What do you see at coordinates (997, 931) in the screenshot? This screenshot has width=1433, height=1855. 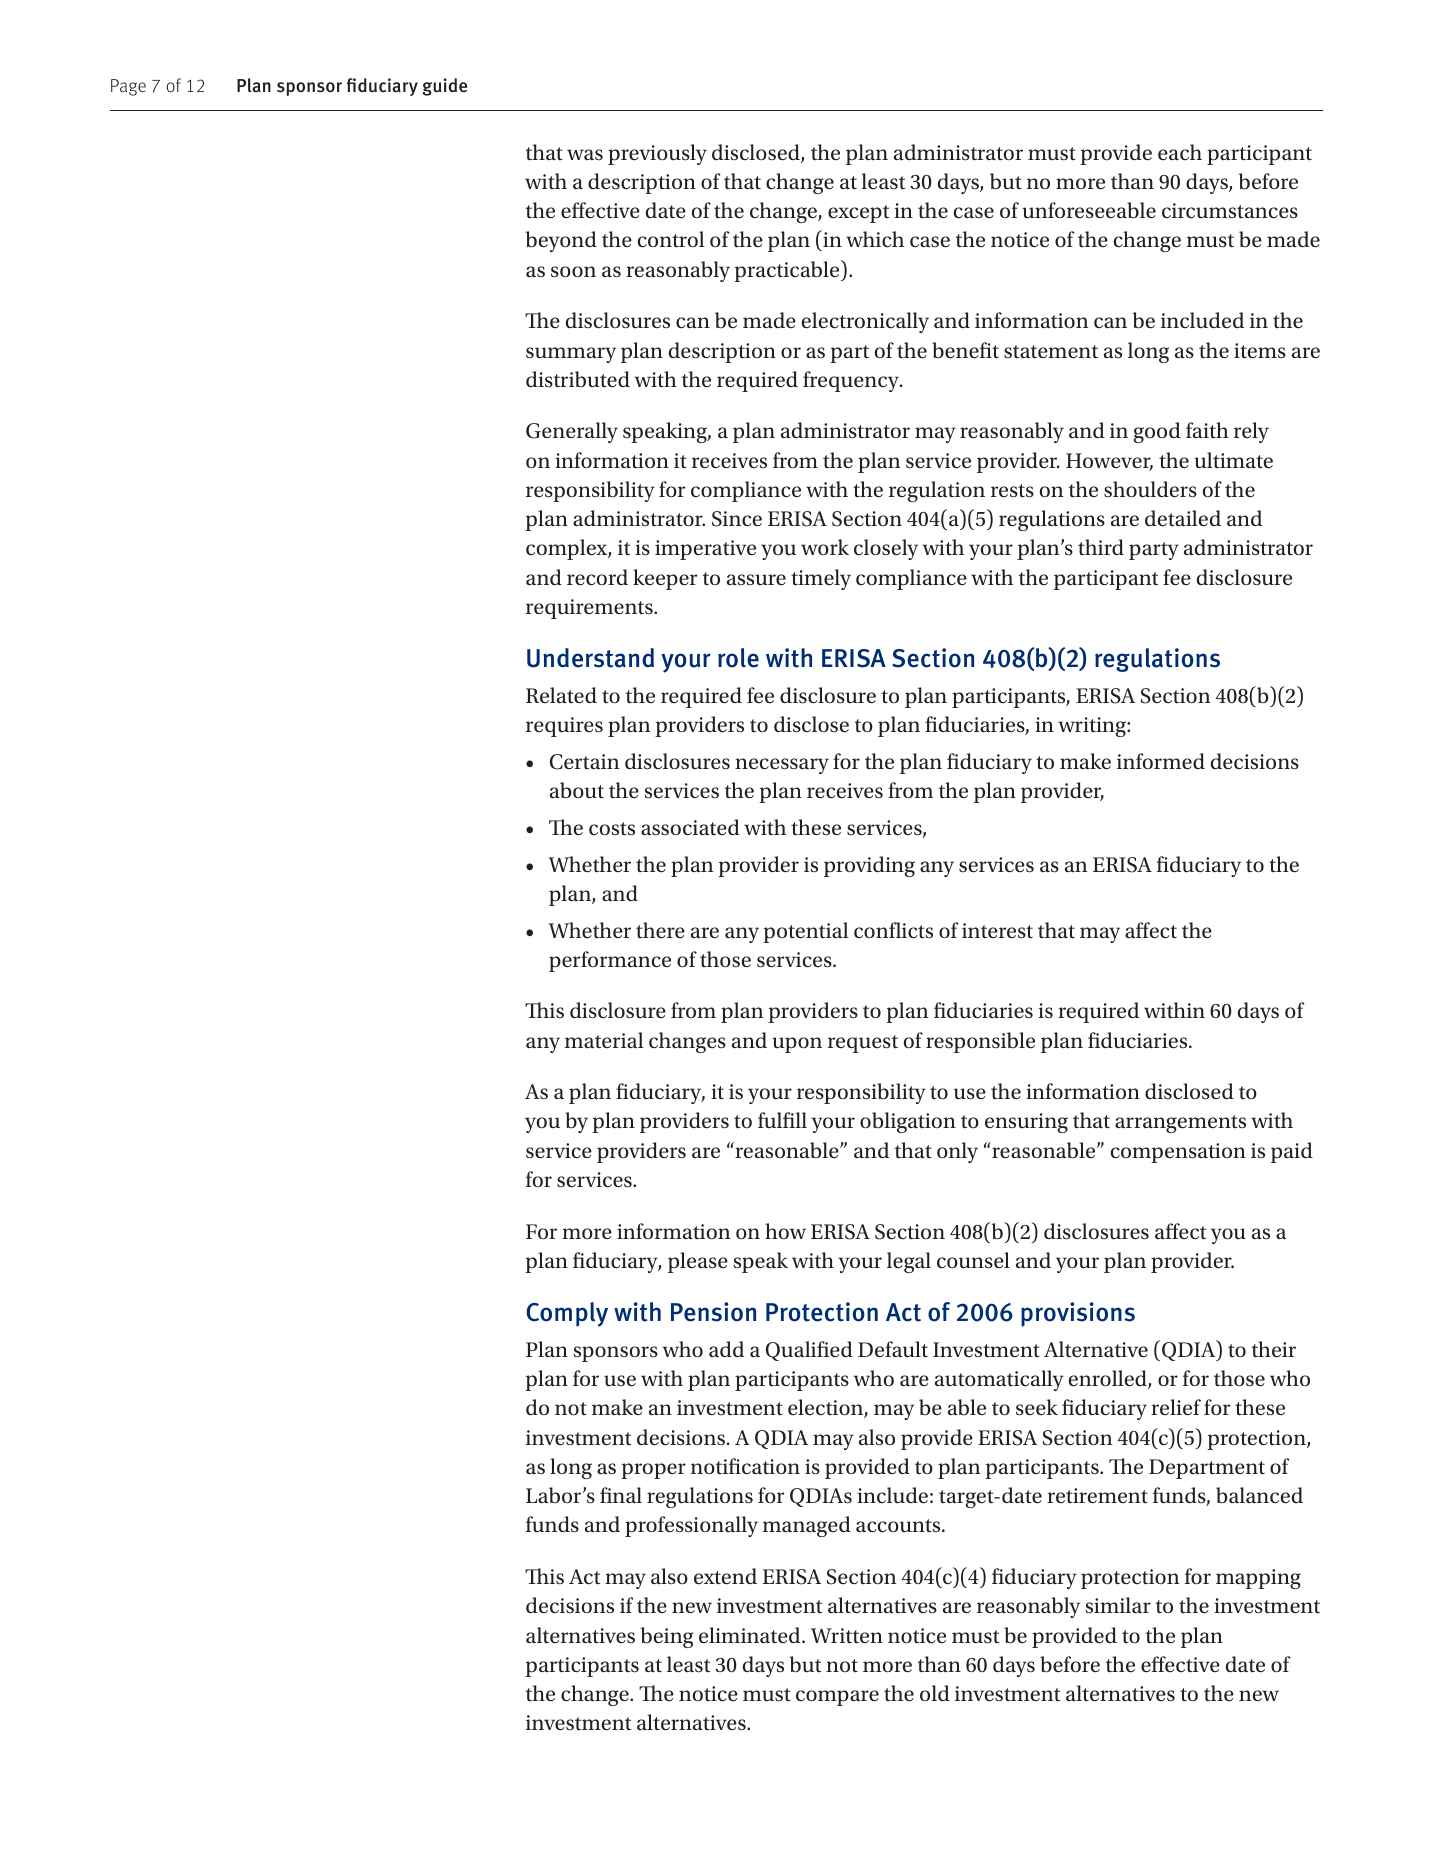 I see `interest` at bounding box center [997, 931].
